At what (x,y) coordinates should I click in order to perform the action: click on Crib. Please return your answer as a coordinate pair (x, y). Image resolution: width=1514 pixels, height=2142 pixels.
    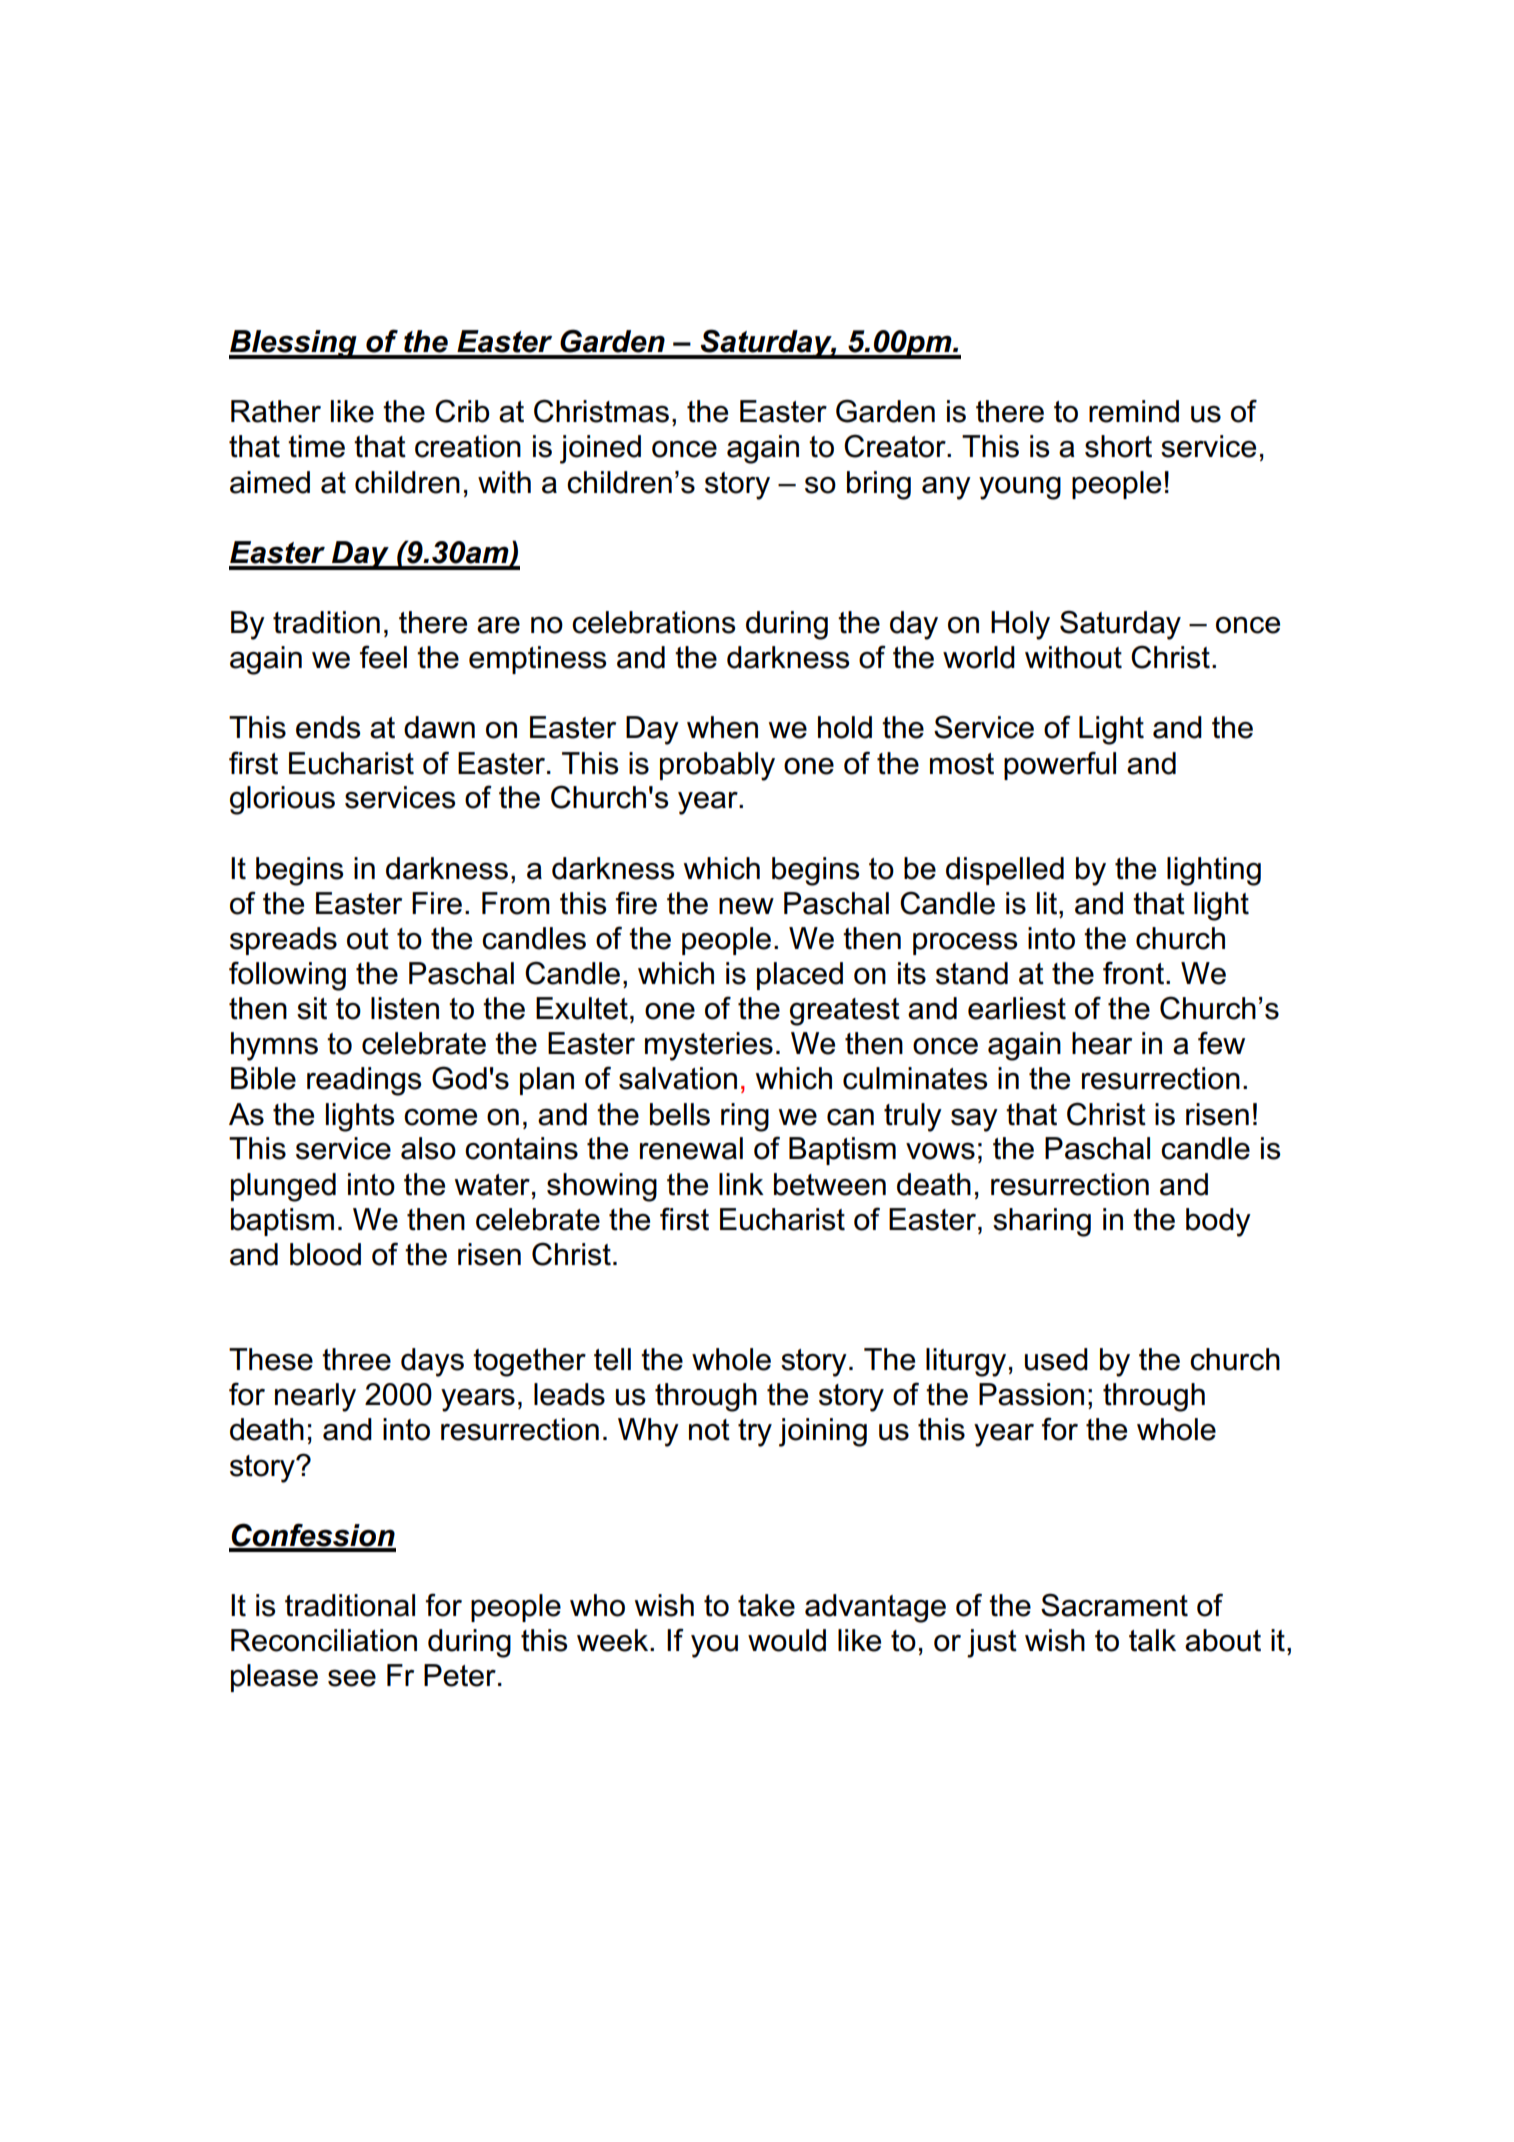
    Looking at the image, I should click on (462, 411).
